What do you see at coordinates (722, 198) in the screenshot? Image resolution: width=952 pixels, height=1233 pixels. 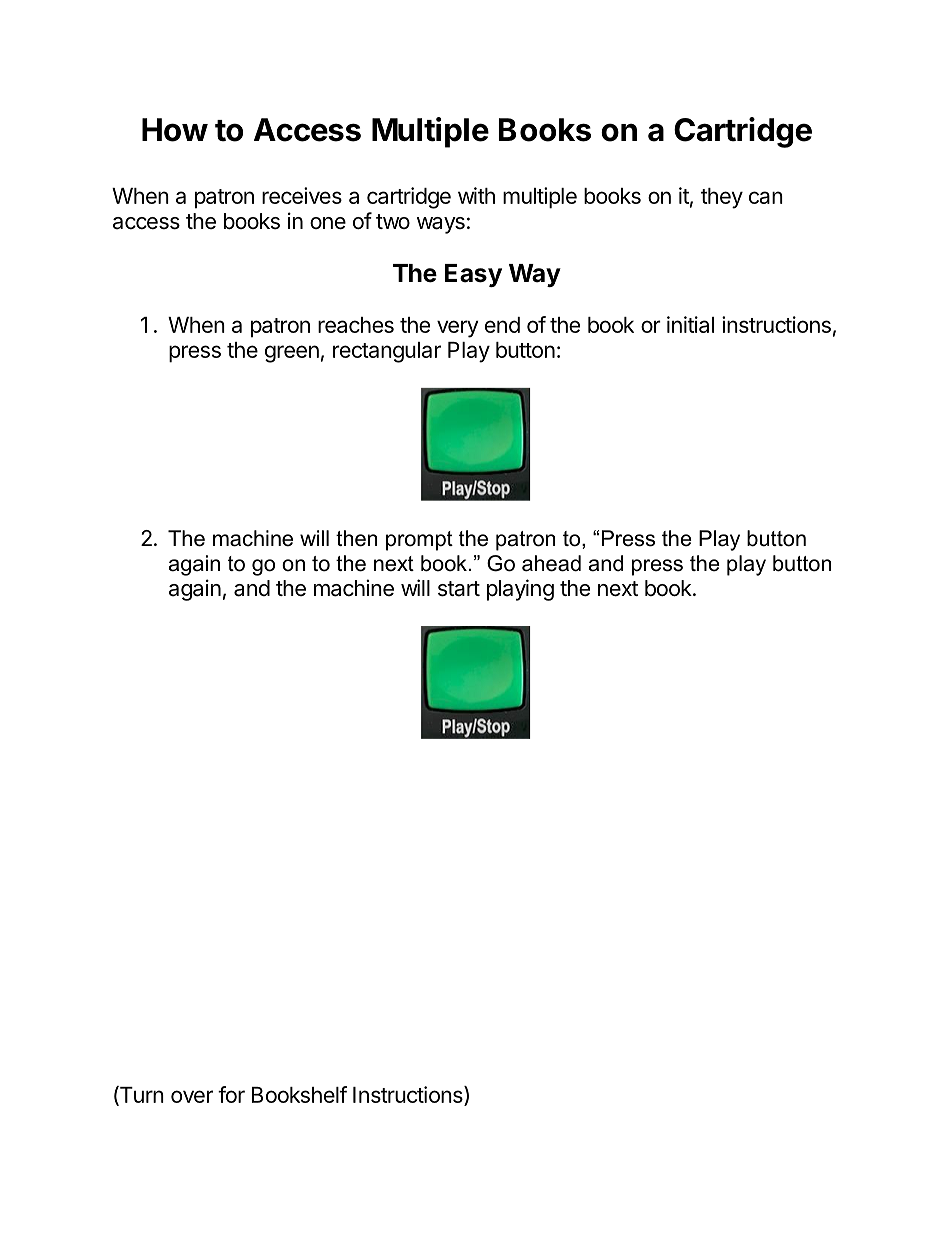 I see `they` at bounding box center [722, 198].
